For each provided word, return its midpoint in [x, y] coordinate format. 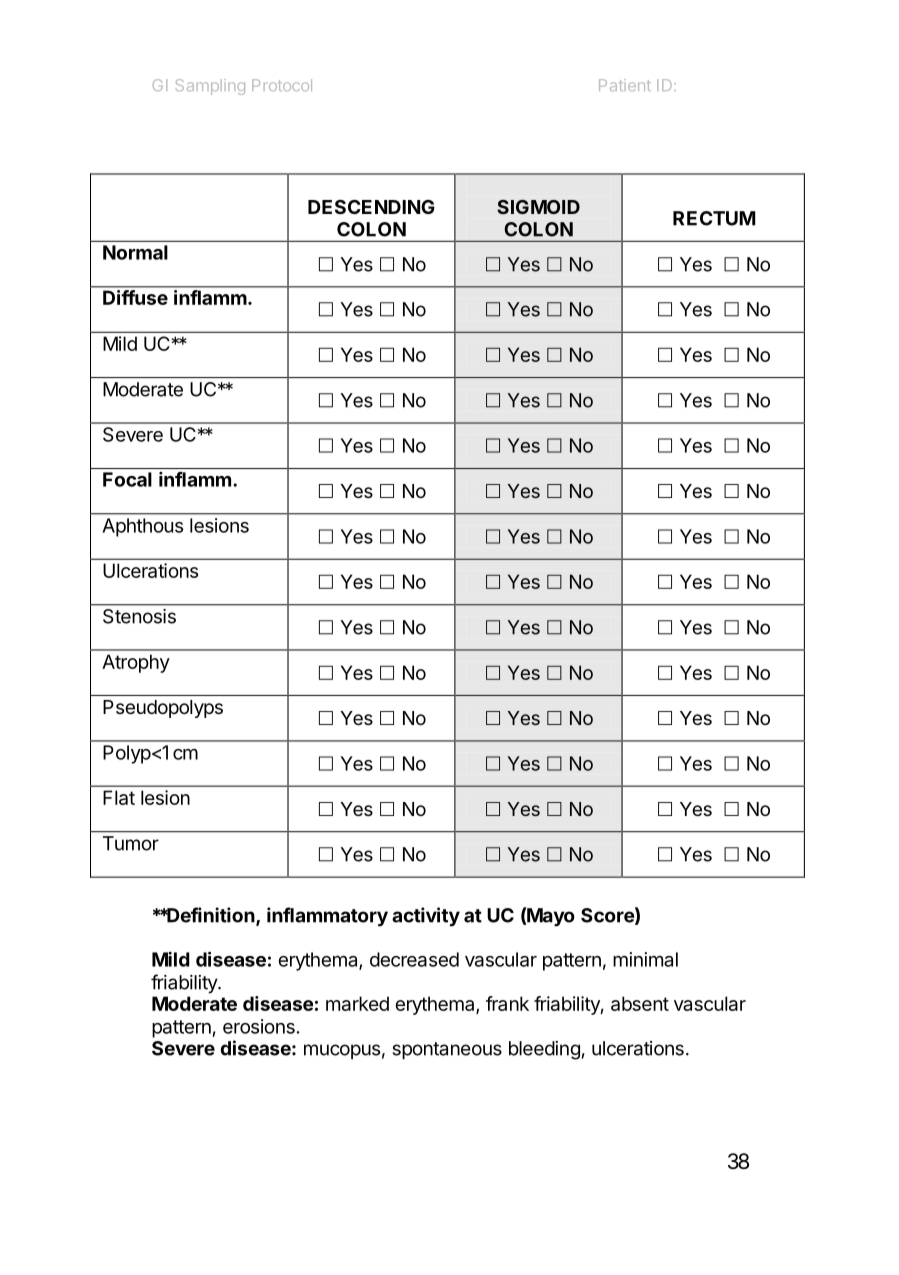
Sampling [210, 87]
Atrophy [136, 663]
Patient [625, 85]
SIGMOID [538, 207]
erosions [259, 1026]
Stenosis [139, 616]
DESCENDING [371, 207]
